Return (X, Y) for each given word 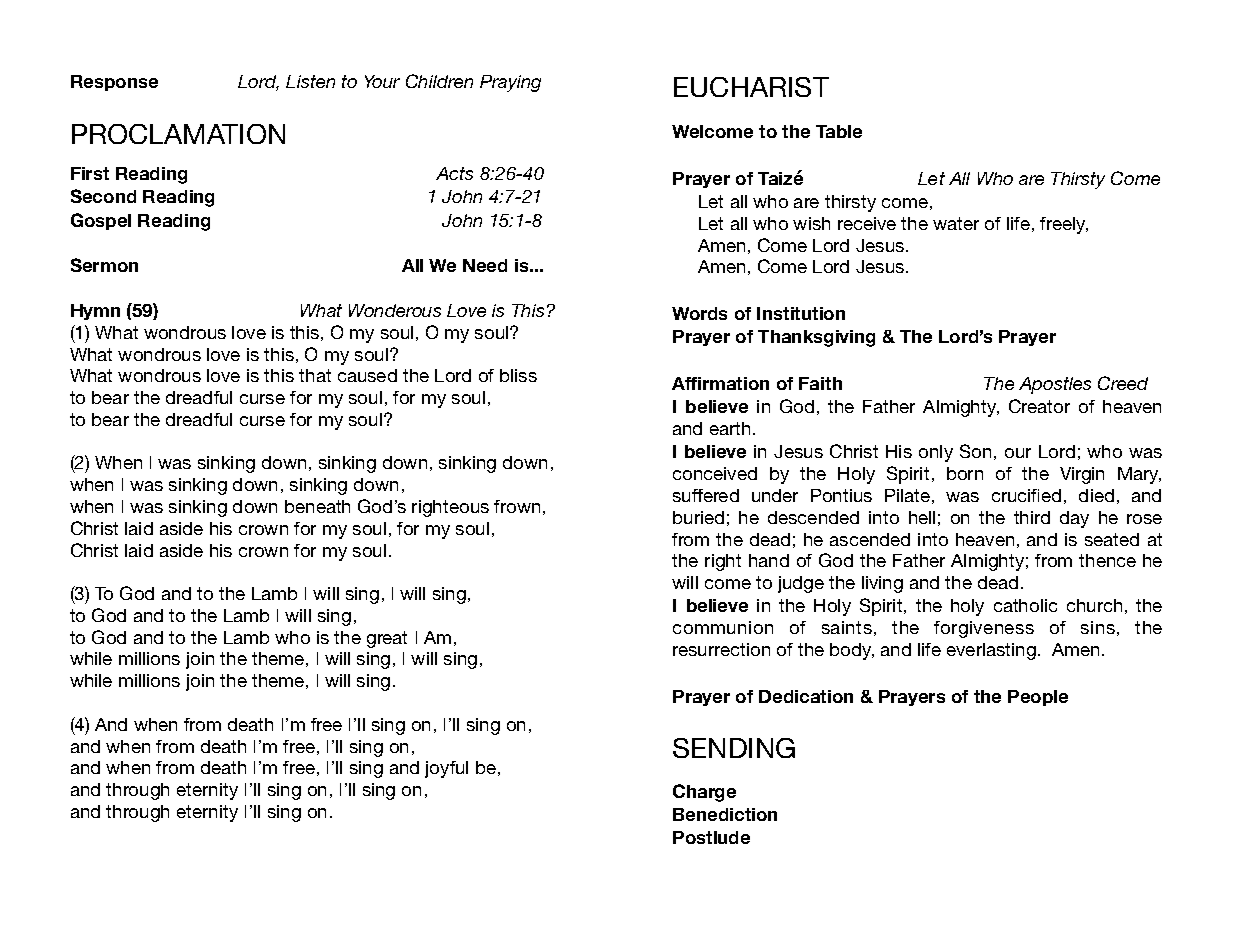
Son (975, 451)
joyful (446, 769)
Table (839, 131)
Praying (510, 83)
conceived (715, 473)
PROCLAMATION (178, 134)
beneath (317, 506)
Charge (704, 793)
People (1038, 698)
